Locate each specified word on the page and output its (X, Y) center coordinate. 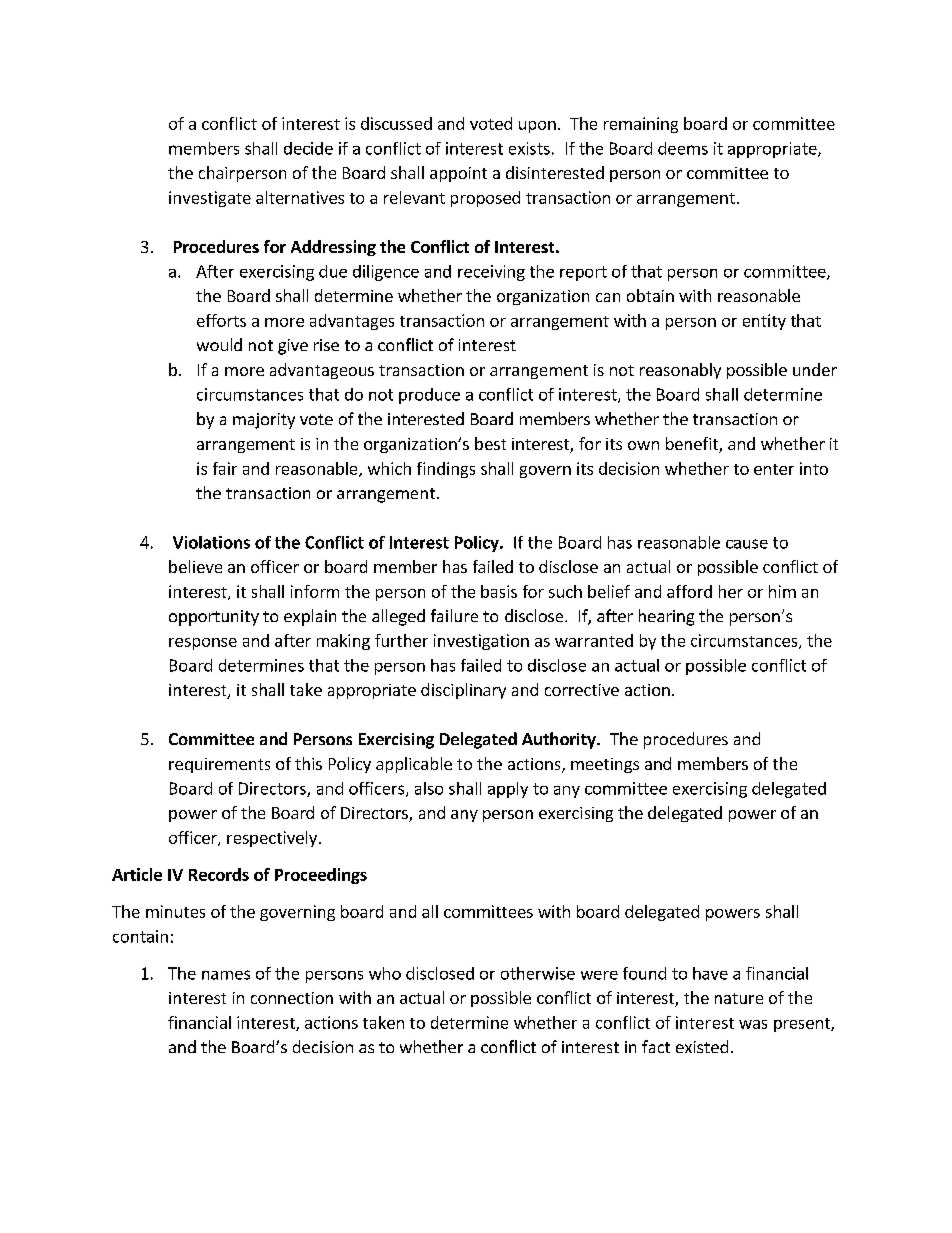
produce (429, 396)
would (219, 344)
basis (499, 591)
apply (508, 790)
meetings (605, 765)
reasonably (680, 371)
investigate (210, 199)
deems (683, 148)
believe (195, 566)
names (226, 975)
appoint (458, 174)
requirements (219, 765)
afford (689, 591)
